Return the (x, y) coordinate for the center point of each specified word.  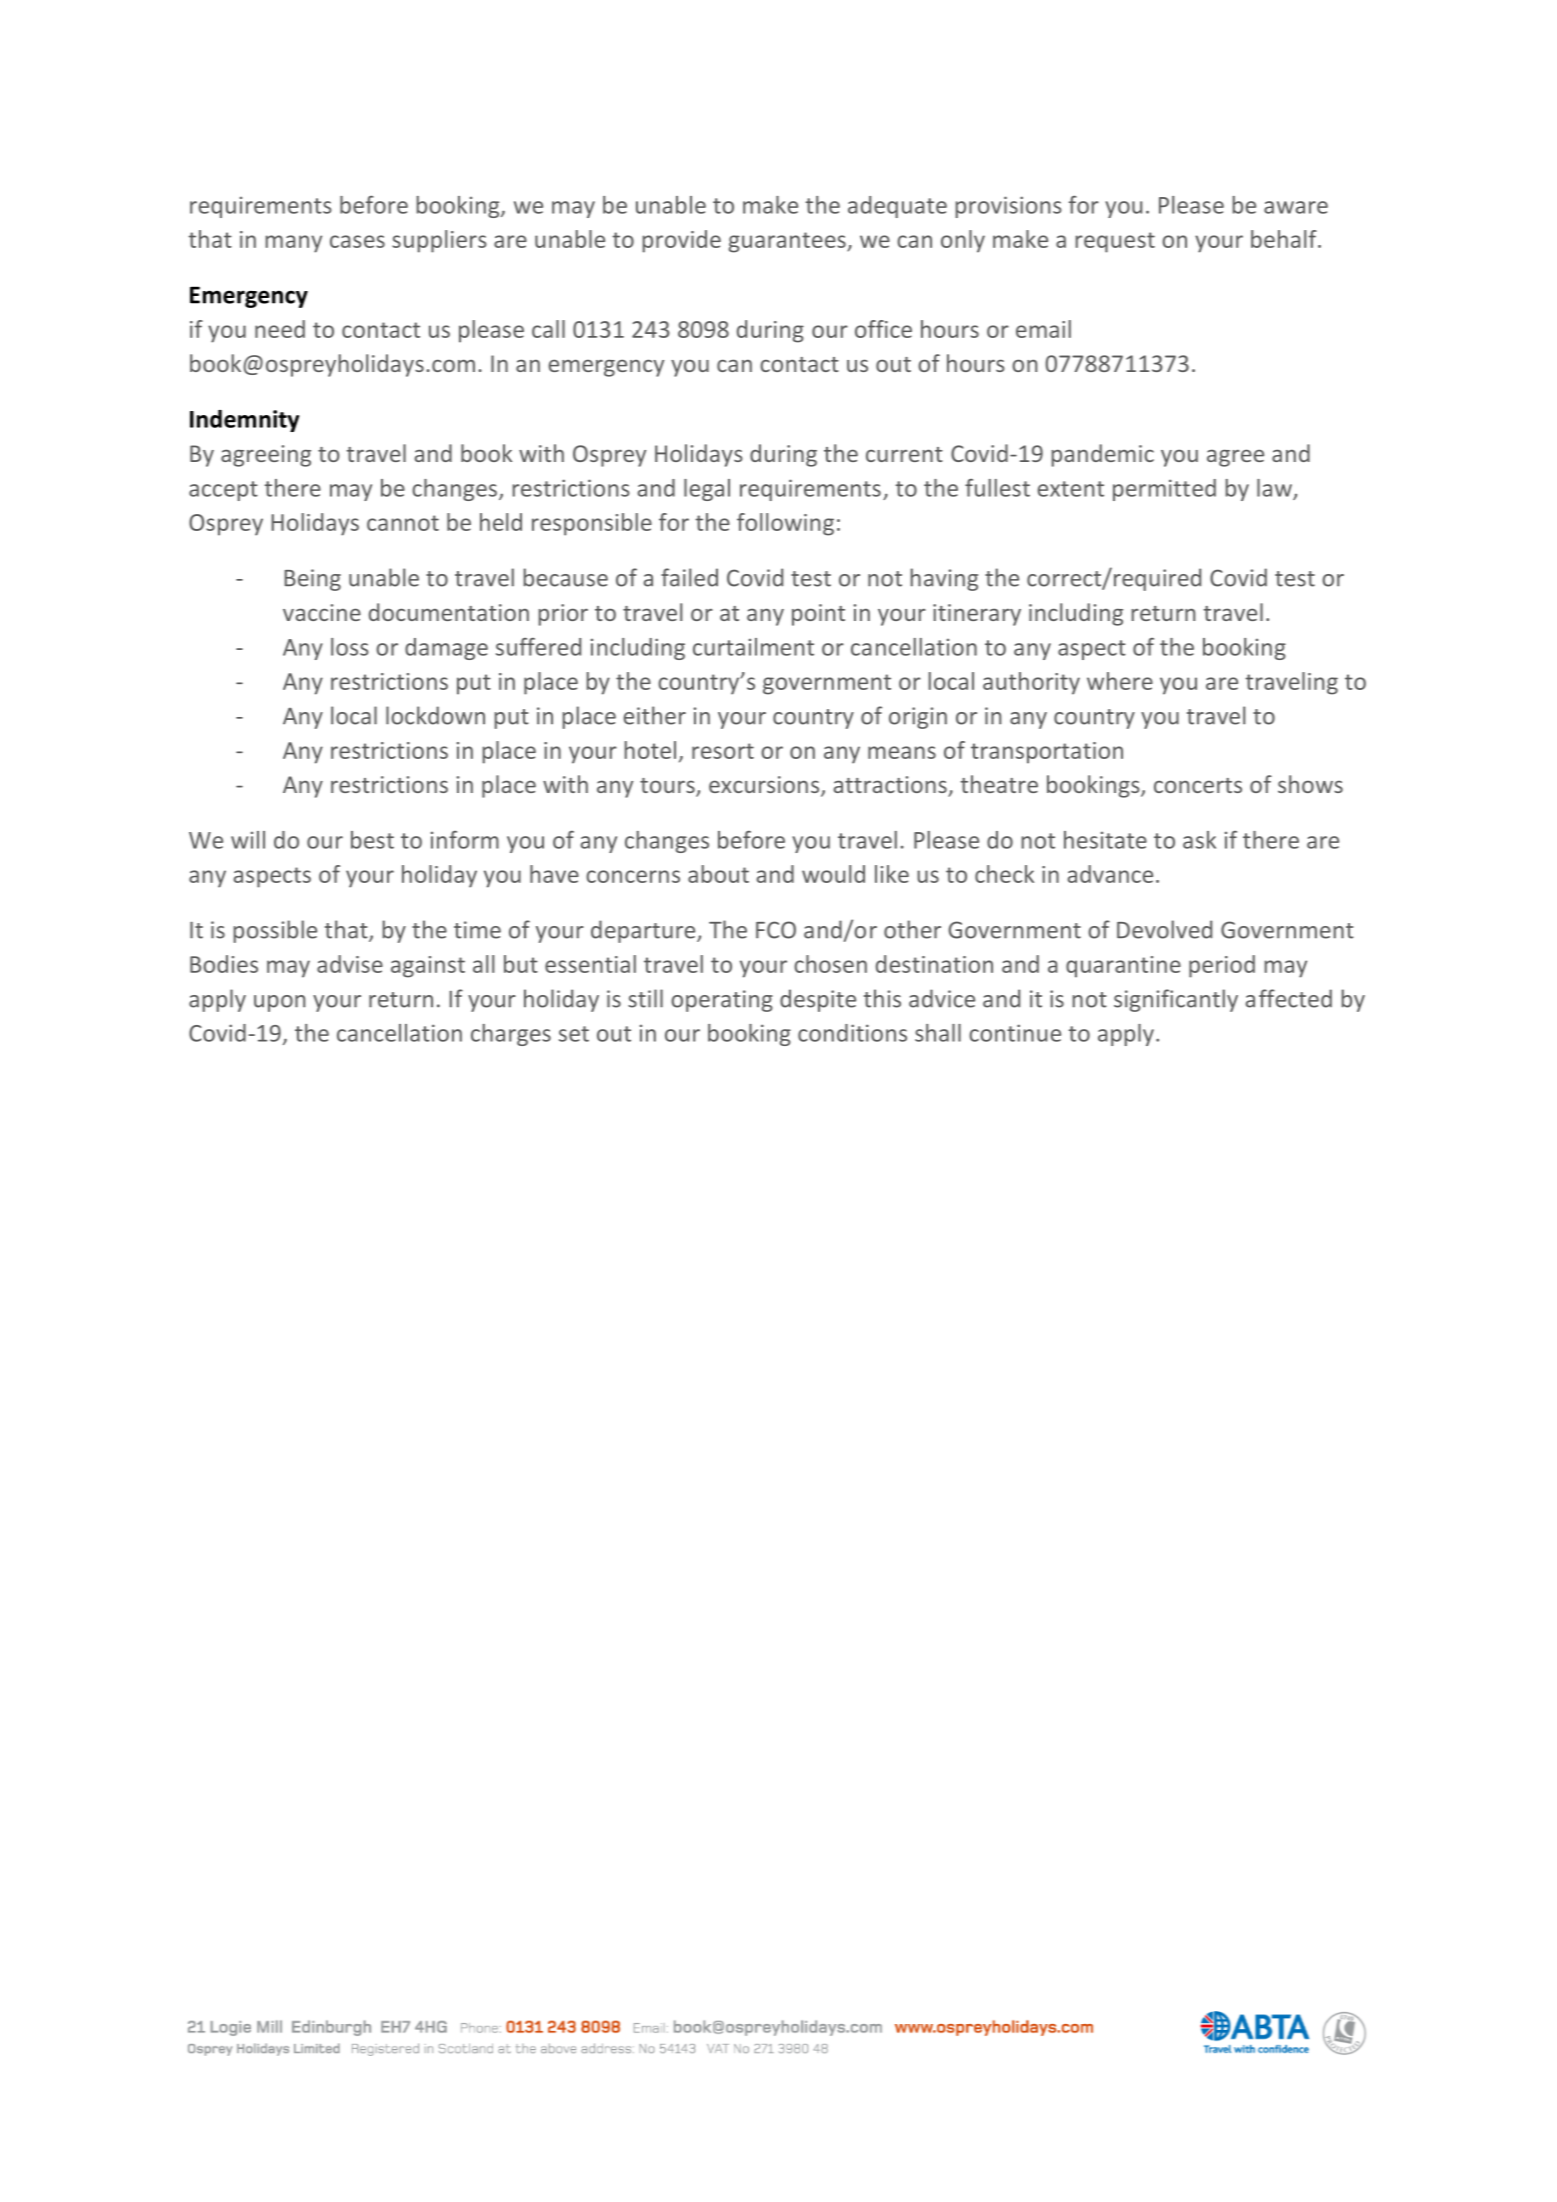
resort (723, 751)
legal (707, 490)
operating (722, 1001)
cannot (403, 523)
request (1115, 242)
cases (357, 241)
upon (280, 1003)
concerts (1198, 785)
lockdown (435, 715)
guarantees (788, 242)
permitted (1164, 490)
